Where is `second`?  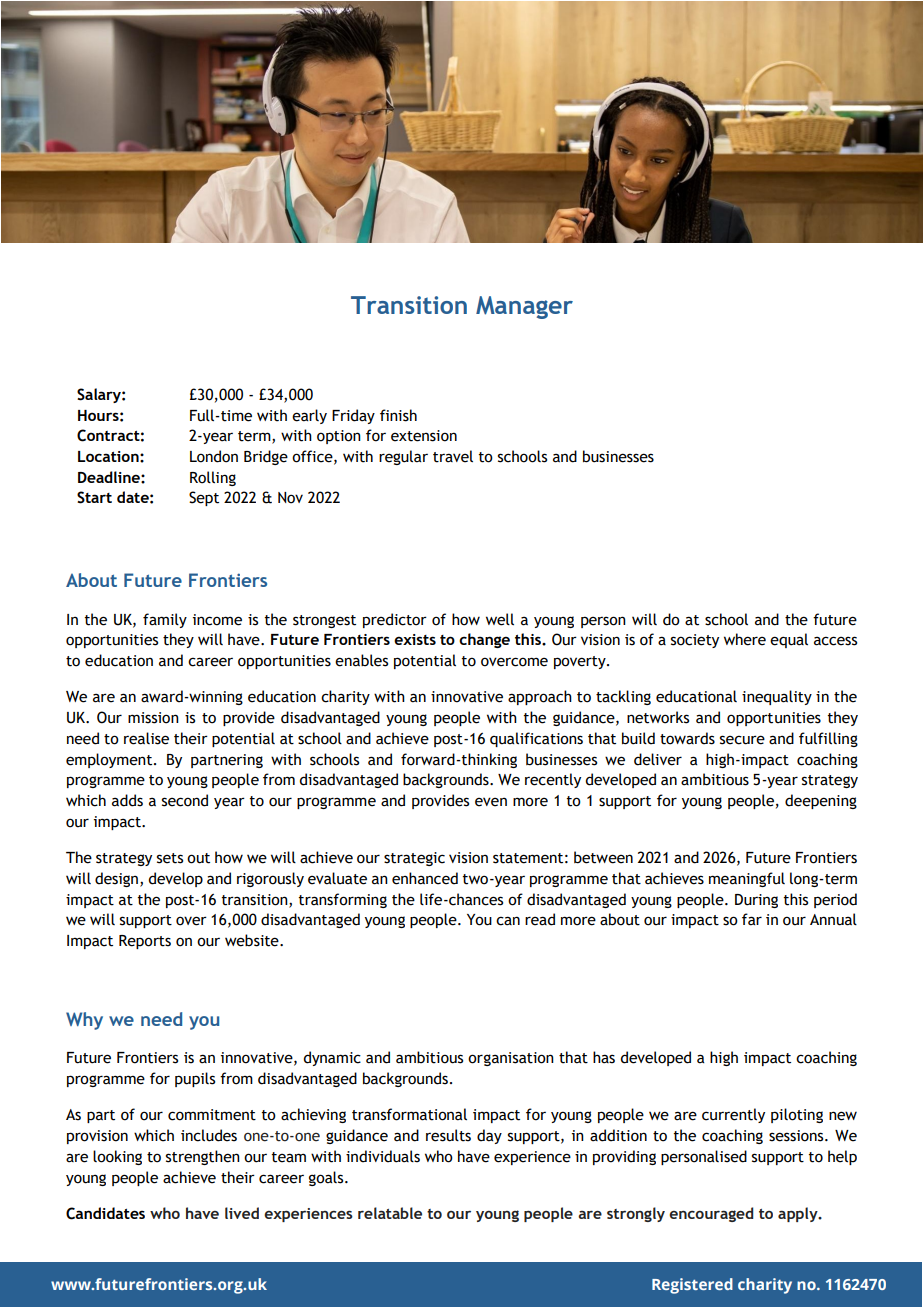
second is located at coordinates (185, 800).
